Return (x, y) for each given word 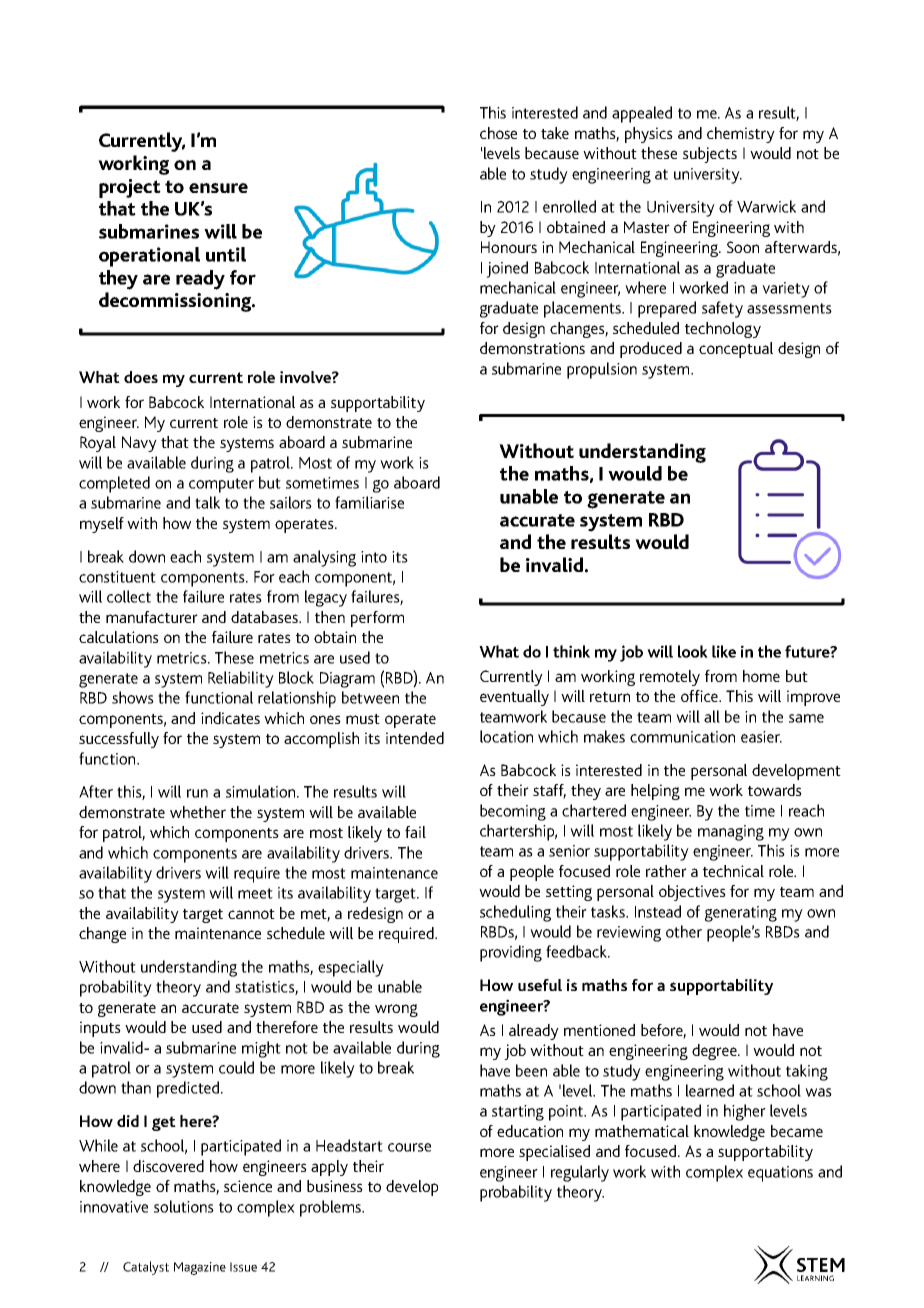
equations (780, 1174)
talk (207, 502)
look (693, 651)
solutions (184, 1206)
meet (255, 893)
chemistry (741, 135)
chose (498, 133)
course (409, 1147)
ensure (218, 188)
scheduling (515, 913)
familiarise (369, 502)
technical (733, 871)
